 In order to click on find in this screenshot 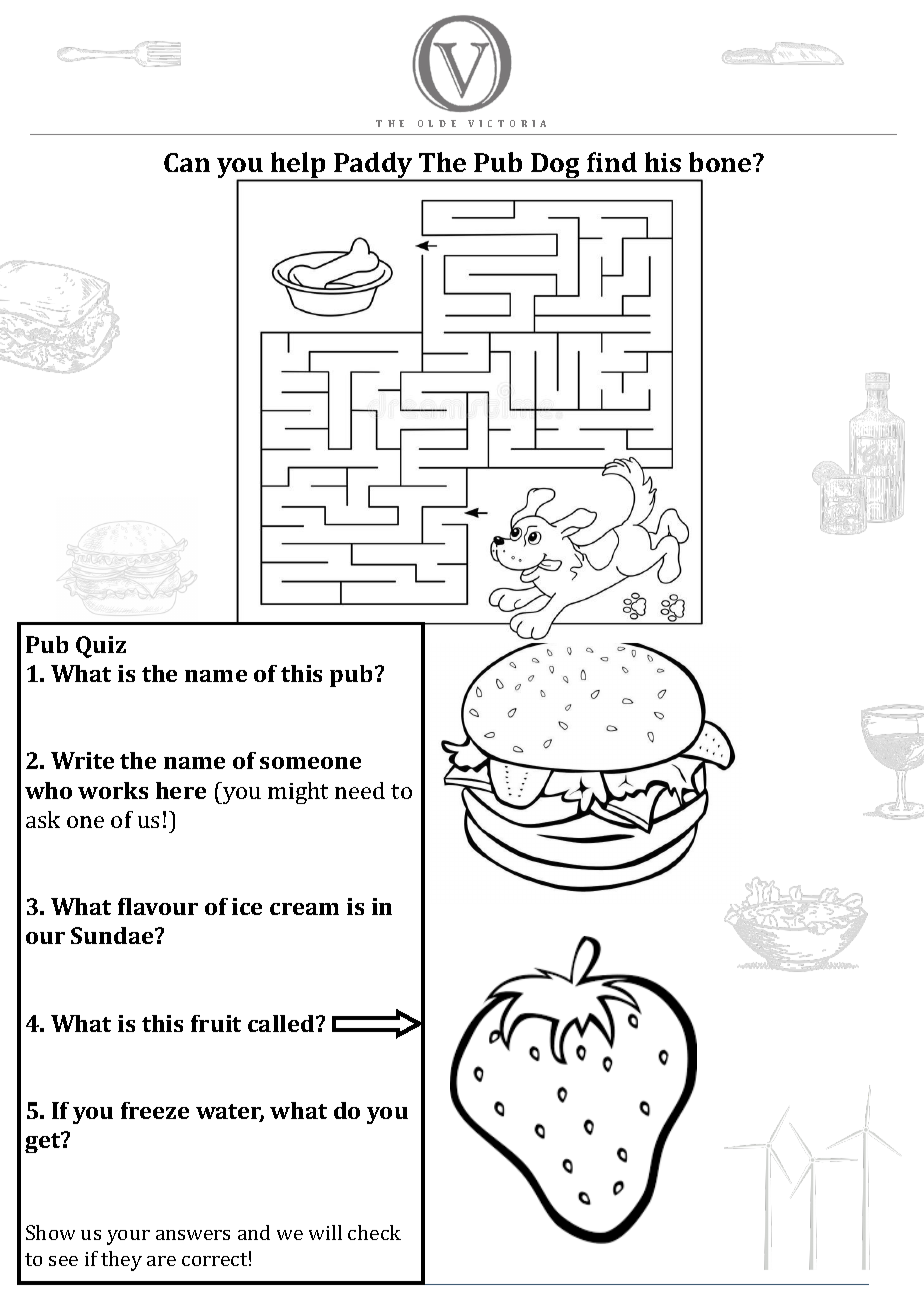, I will do `click(612, 162)`.
